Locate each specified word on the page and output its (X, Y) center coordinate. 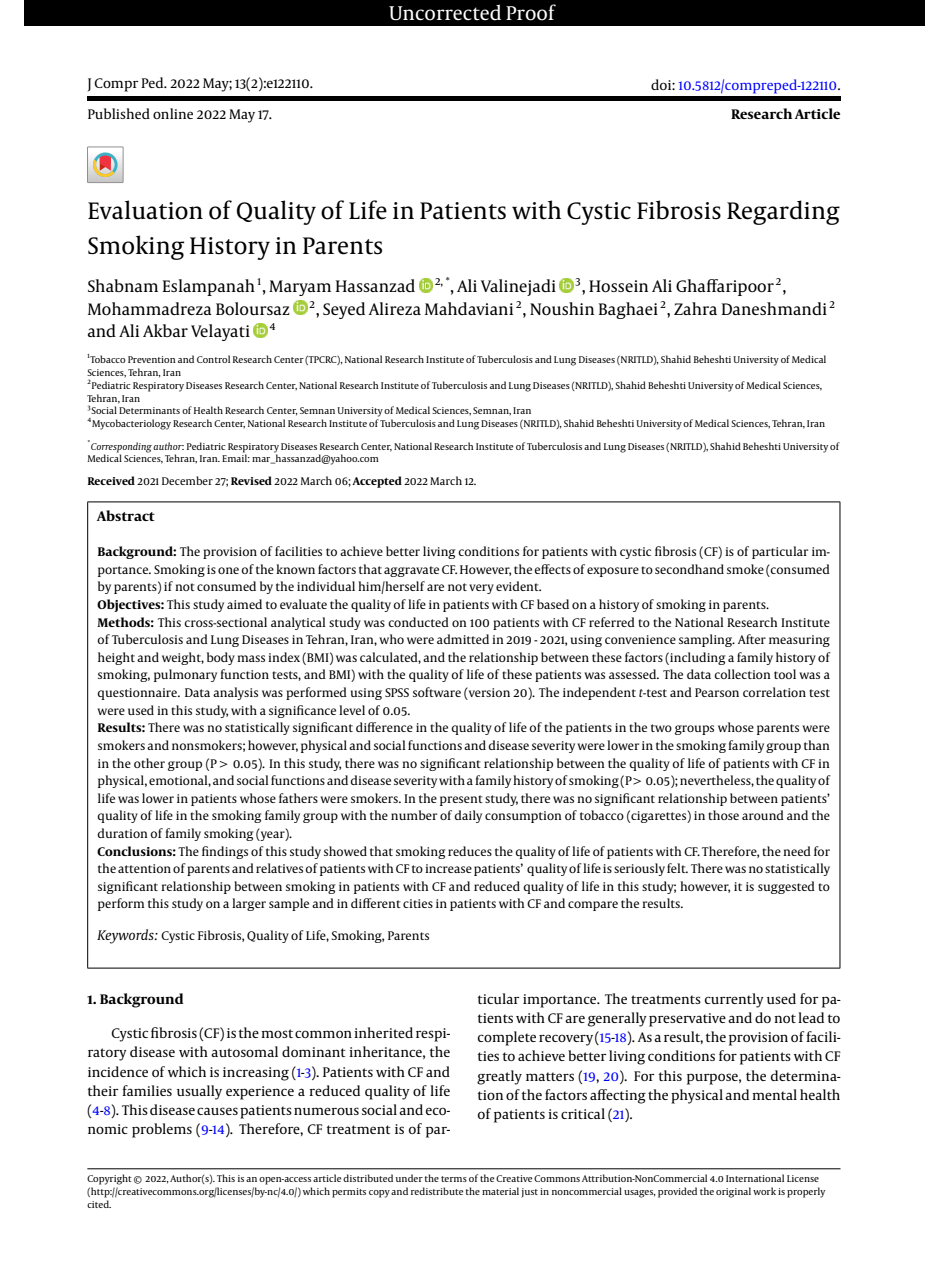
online (173, 113)
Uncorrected (445, 12)
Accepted (377, 482)
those (723, 815)
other (149, 763)
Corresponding (121, 446)
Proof (531, 12)
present (461, 800)
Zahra (695, 308)
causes (217, 1111)
